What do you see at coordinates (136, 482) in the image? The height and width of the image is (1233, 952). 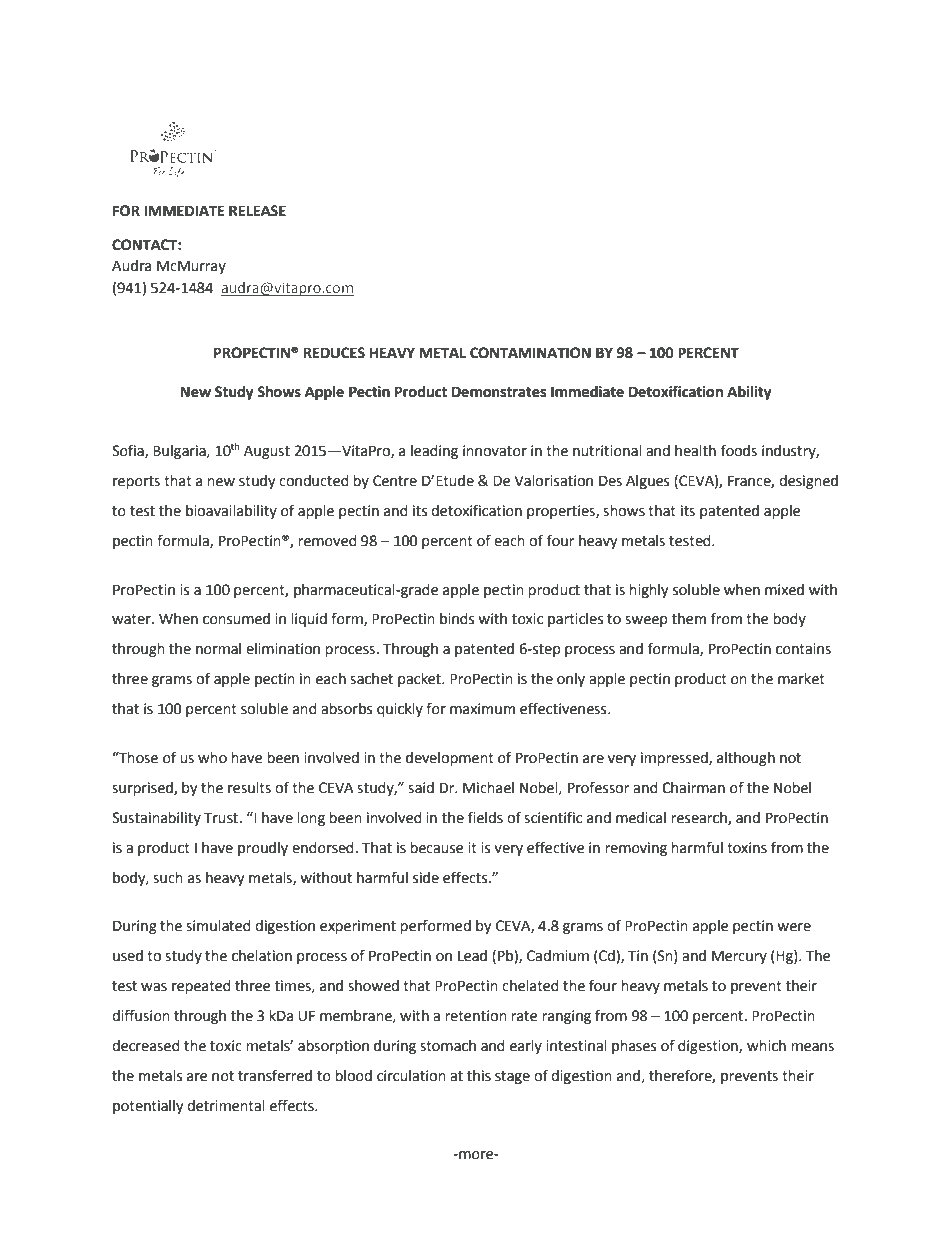 I see `reports` at bounding box center [136, 482].
